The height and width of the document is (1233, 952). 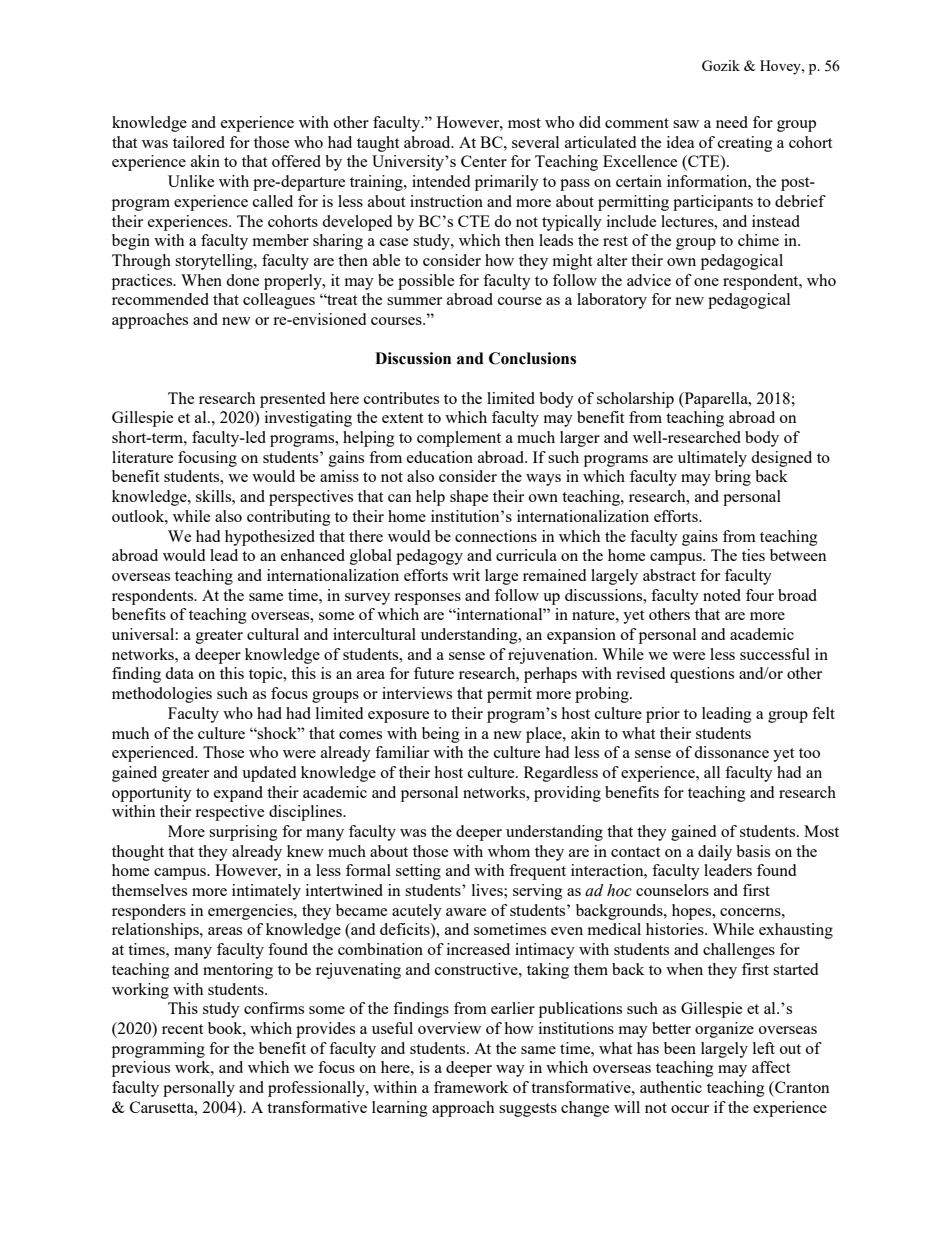 I want to click on data, so click(x=179, y=673).
